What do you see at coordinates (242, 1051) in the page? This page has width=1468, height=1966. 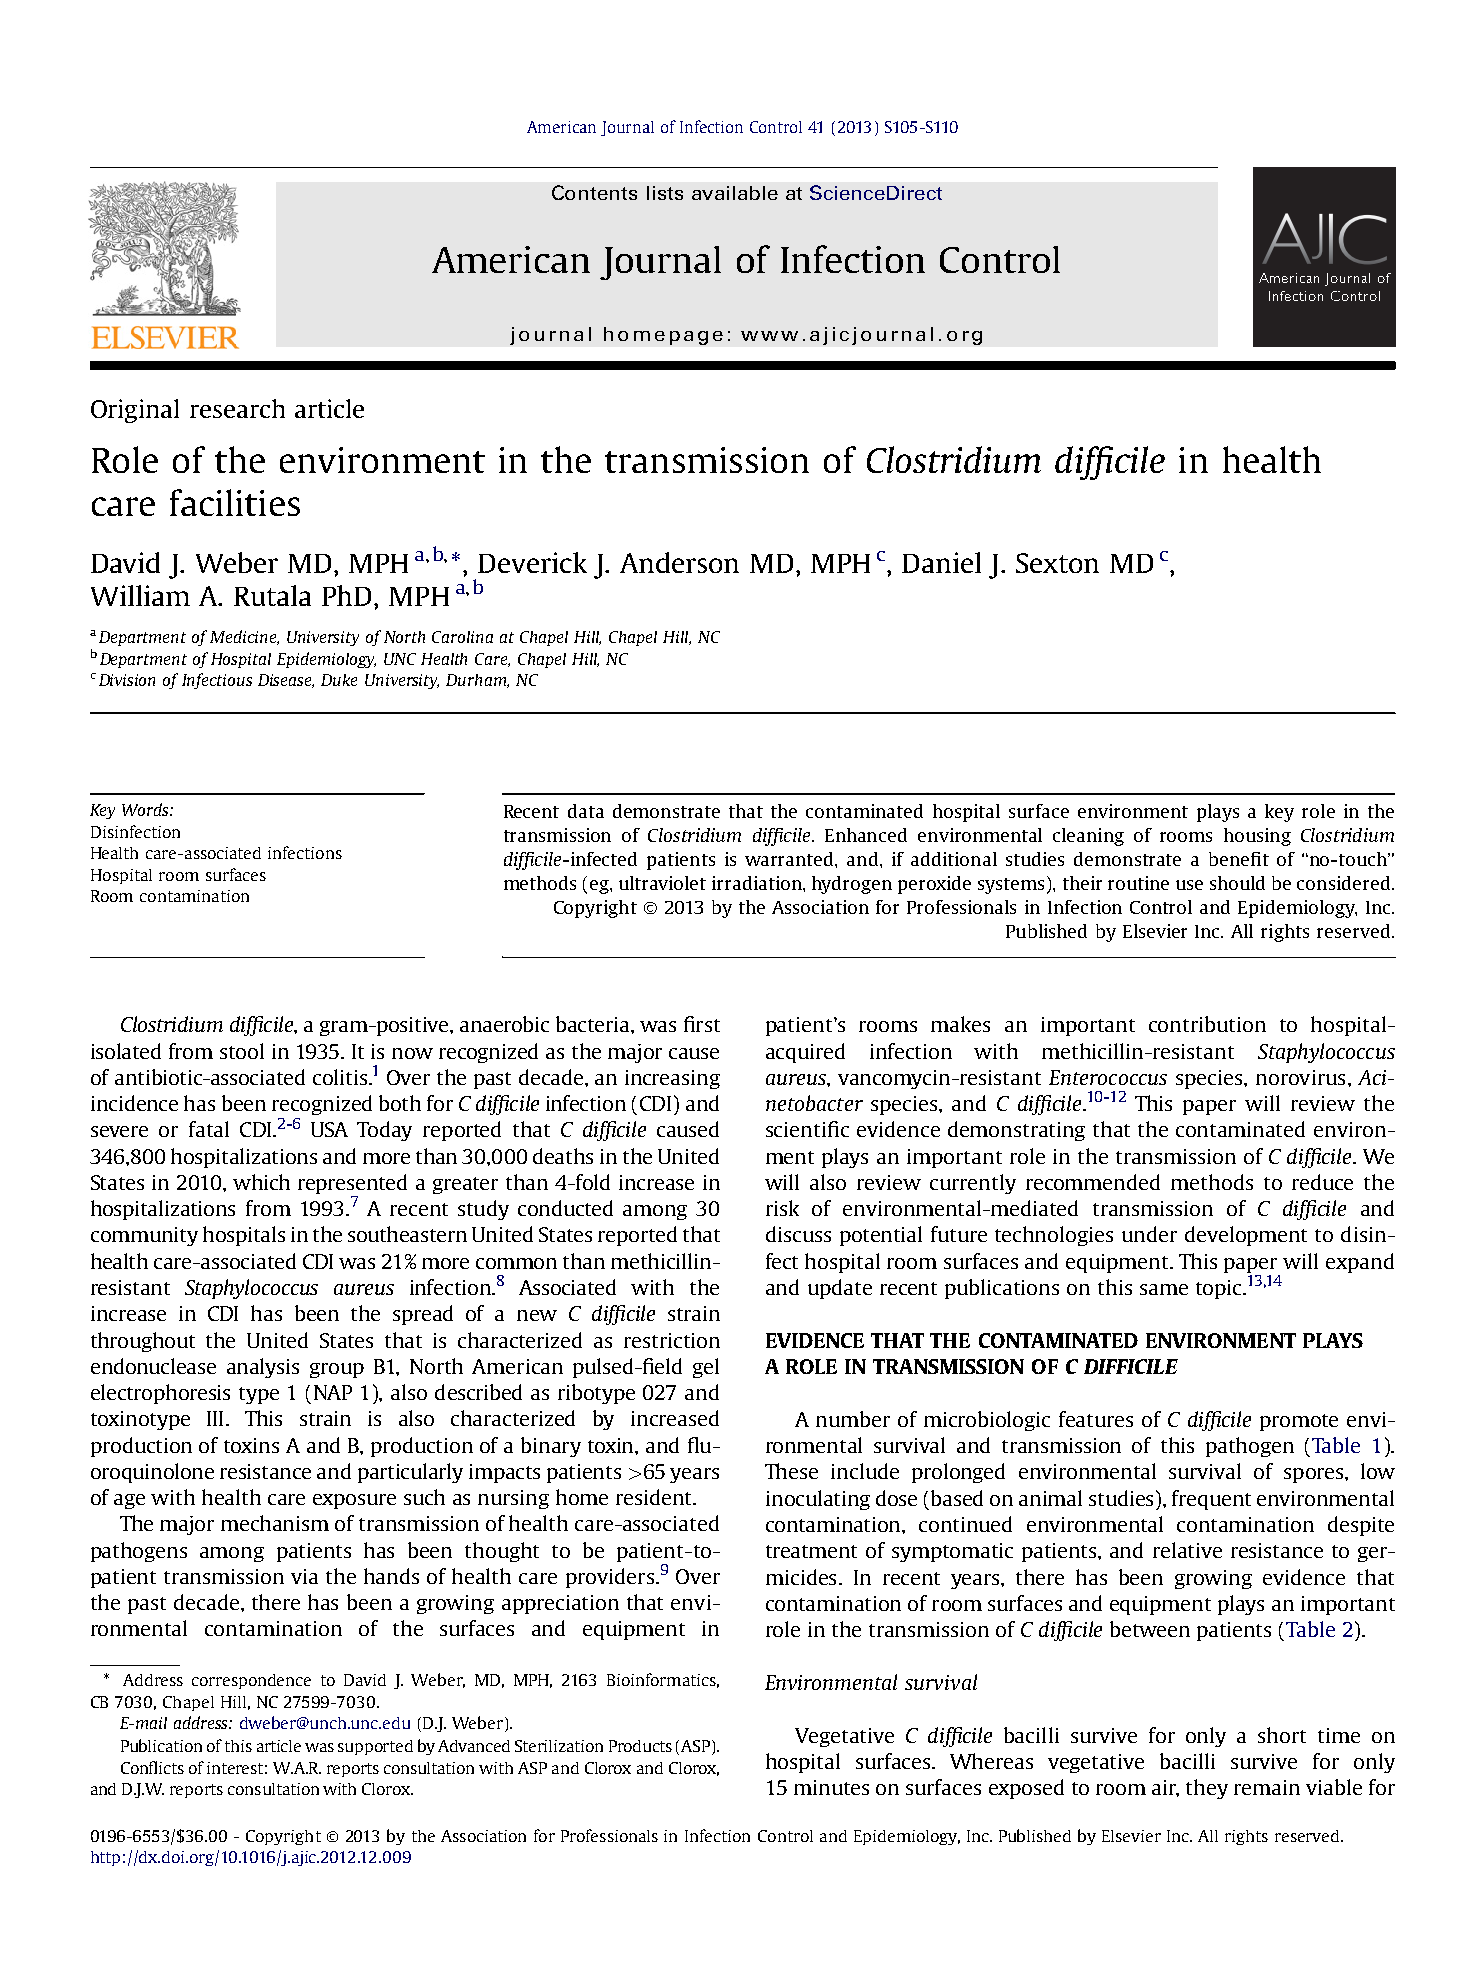 I see `stool` at bounding box center [242, 1051].
